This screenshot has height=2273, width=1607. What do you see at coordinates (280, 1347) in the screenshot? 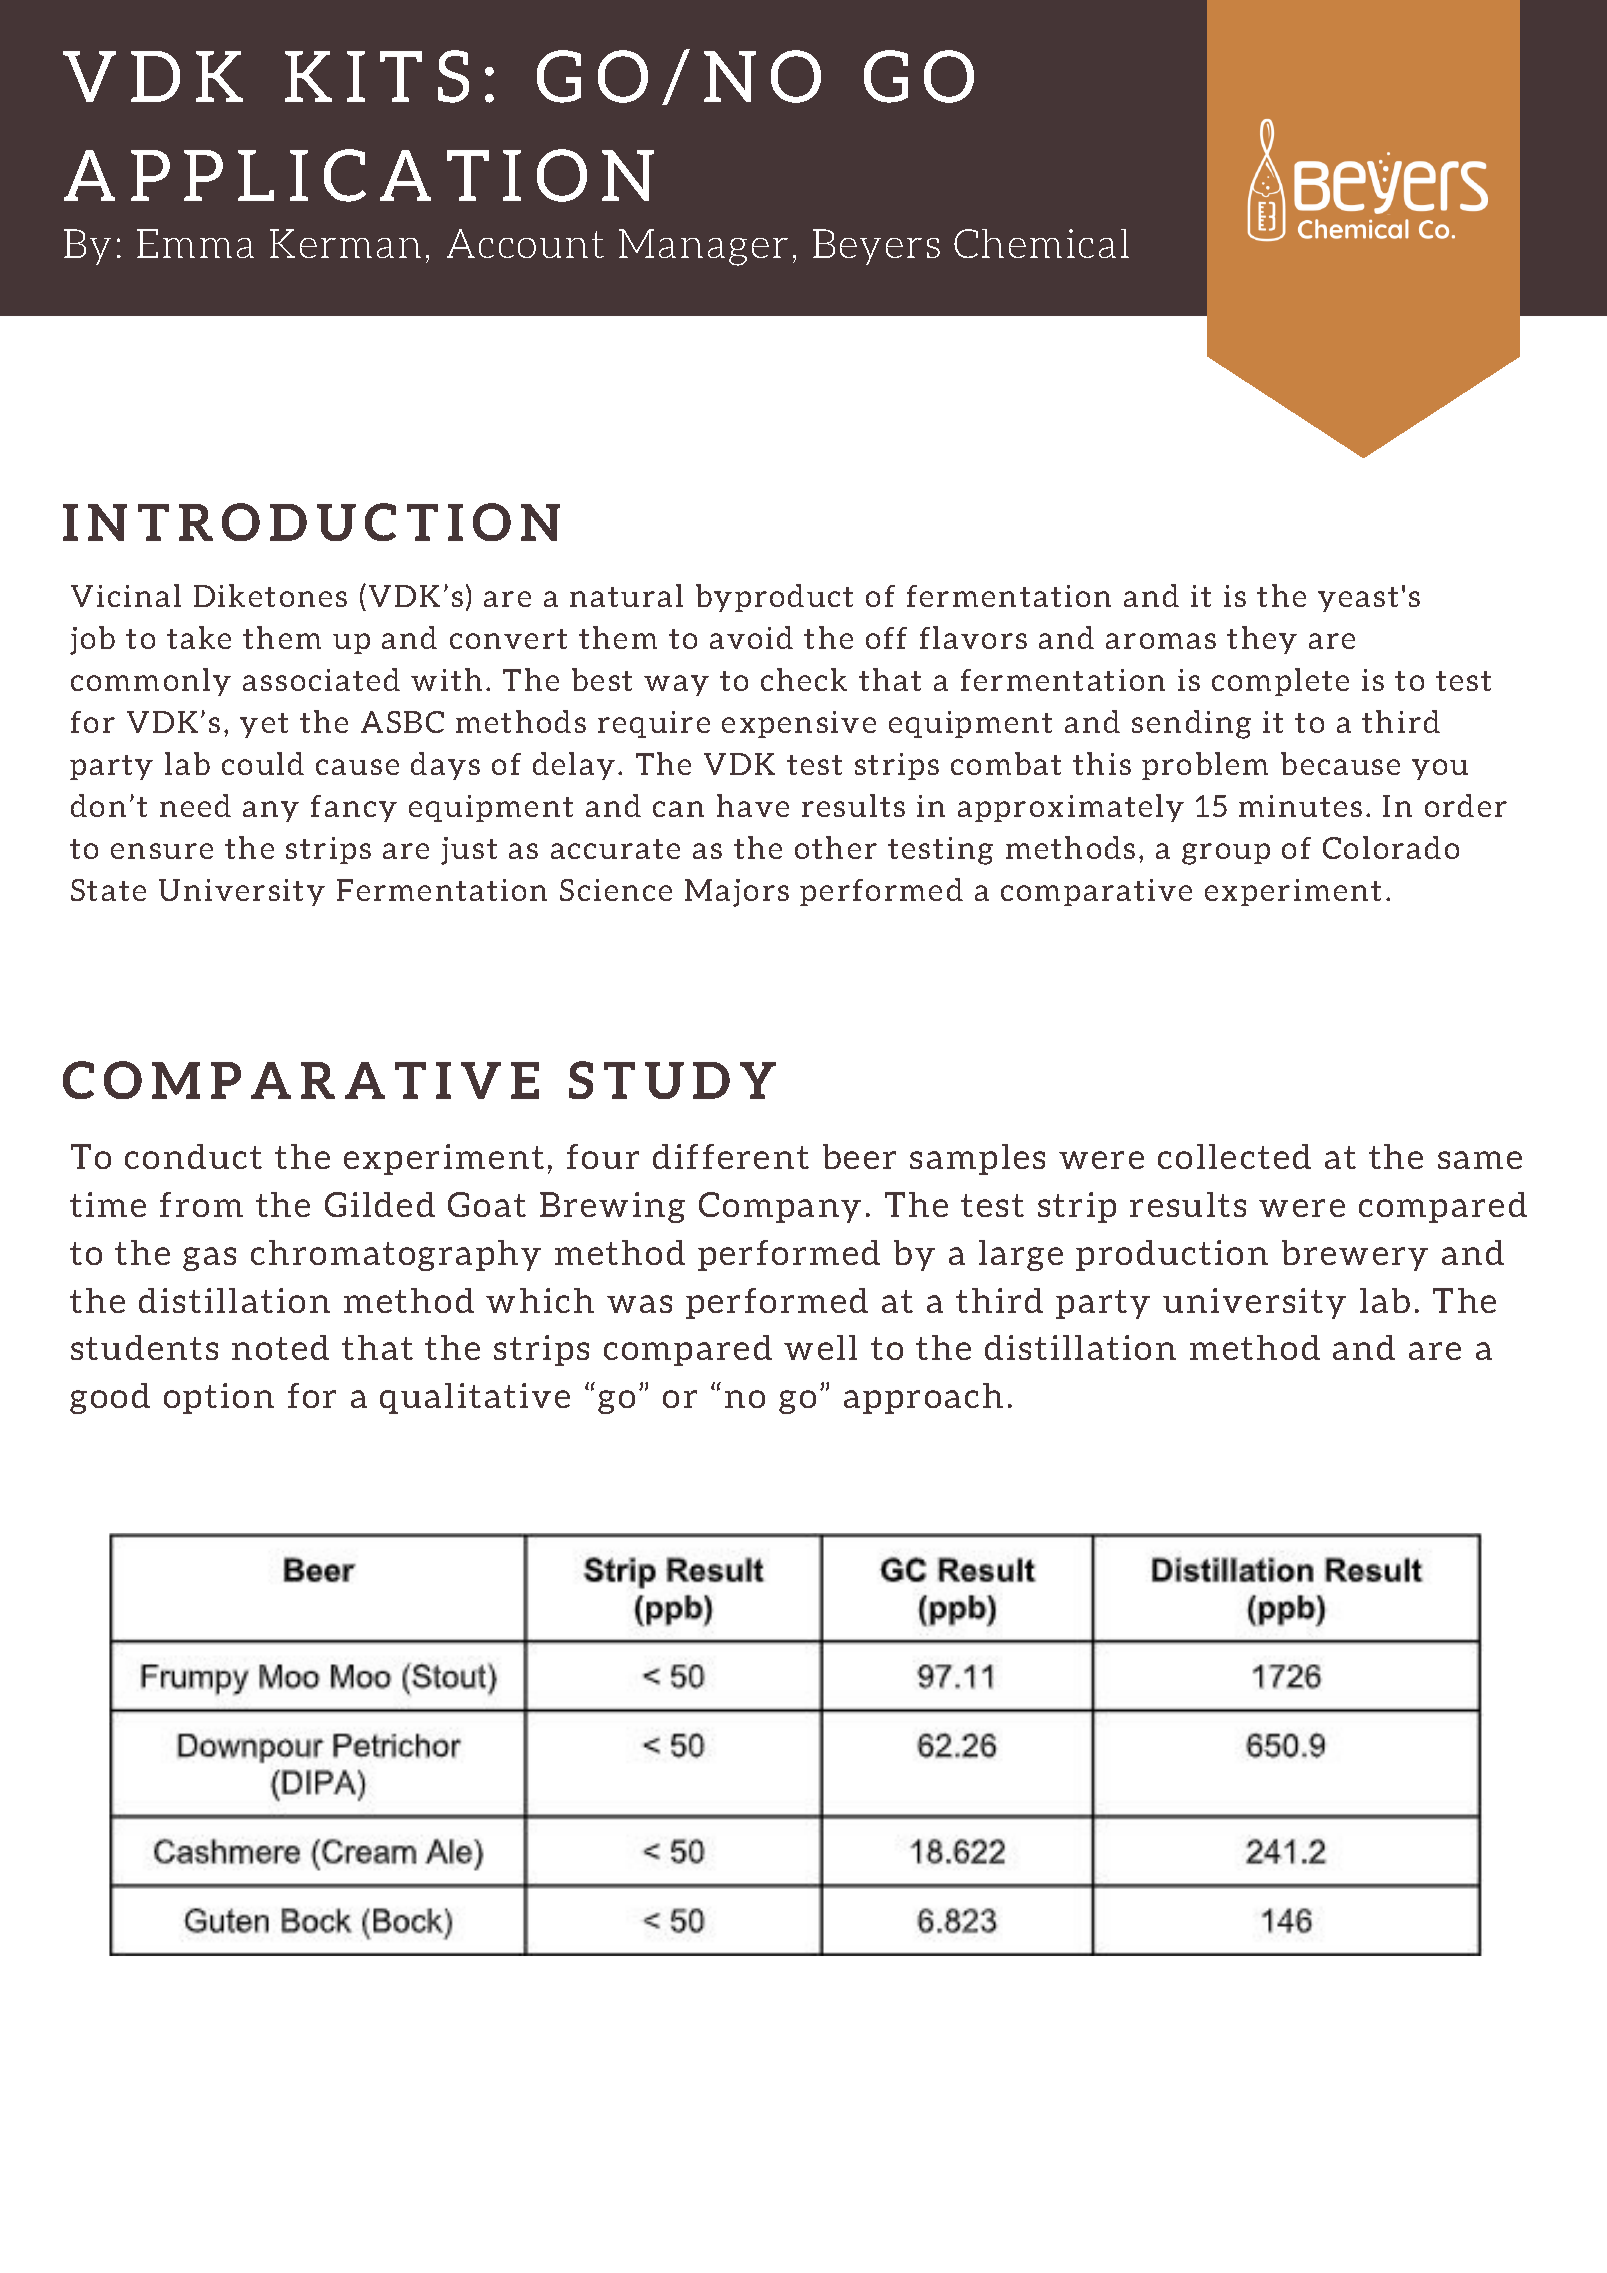
I see `noted` at bounding box center [280, 1347].
